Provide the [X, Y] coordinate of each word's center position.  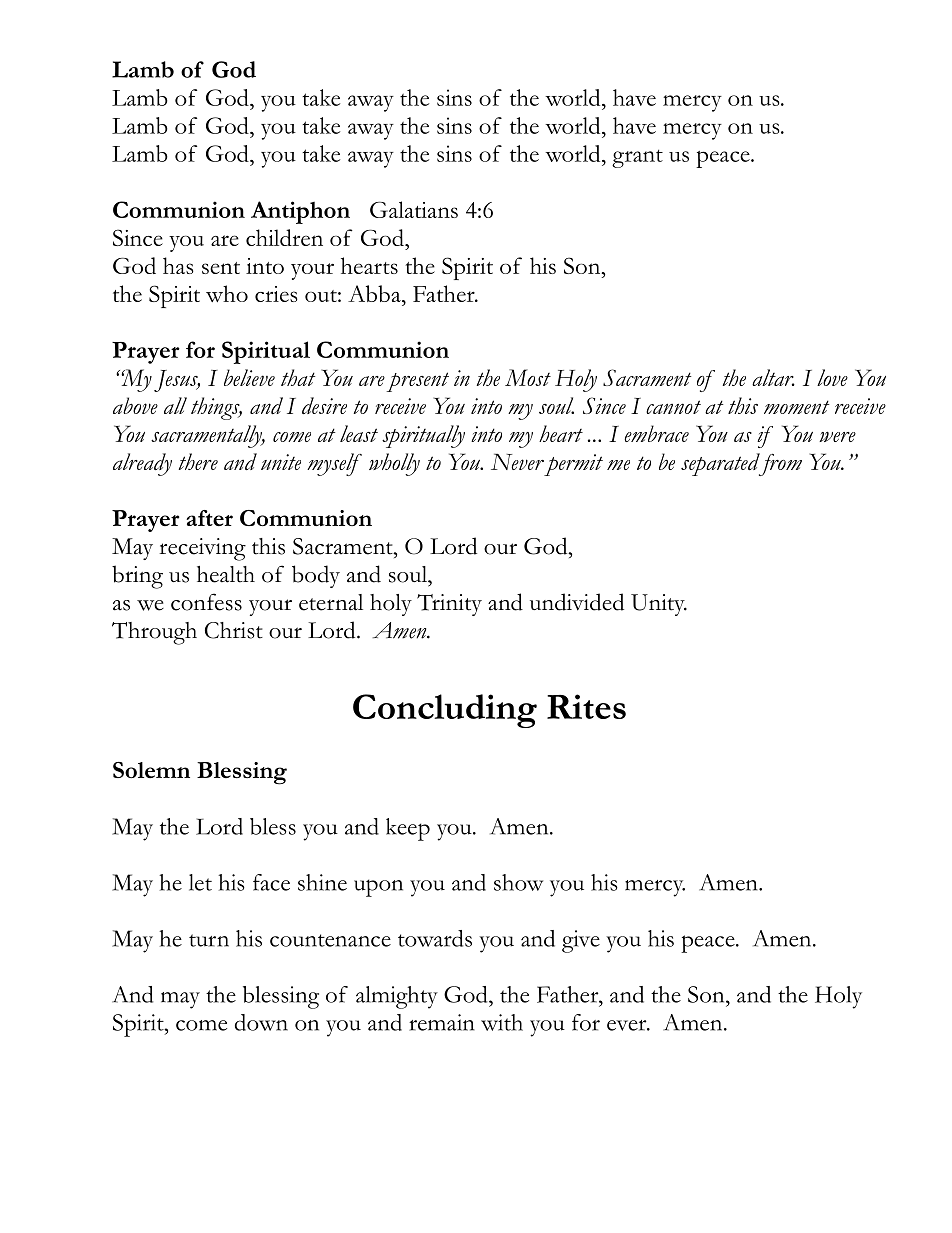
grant [637, 158]
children [284, 237]
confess [206, 602]
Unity [659, 605]
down [261, 1022]
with [502, 1022]
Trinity [449, 605]
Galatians [414, 209]
